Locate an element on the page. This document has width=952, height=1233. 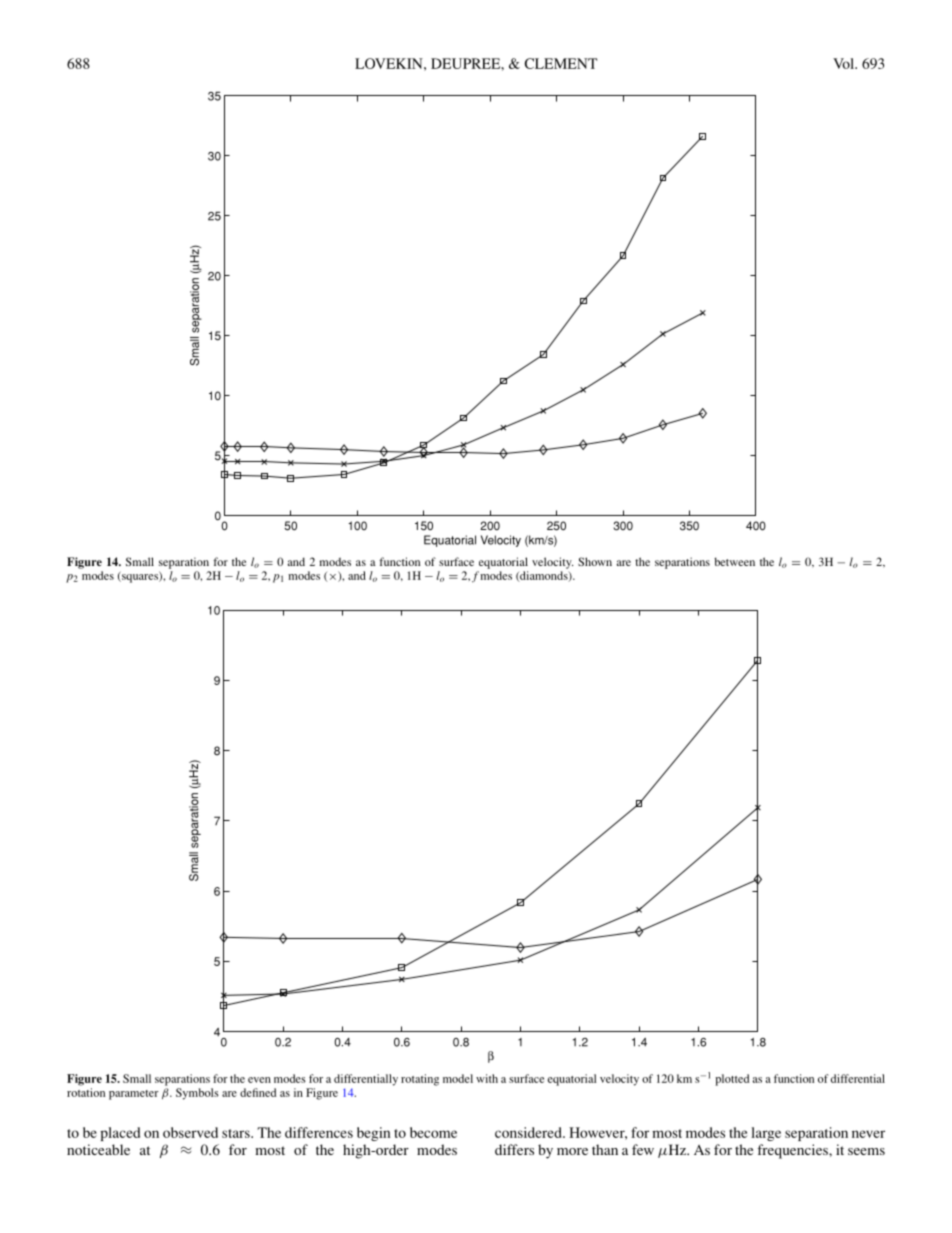
plotted is located at coordinates (732, 1080).
